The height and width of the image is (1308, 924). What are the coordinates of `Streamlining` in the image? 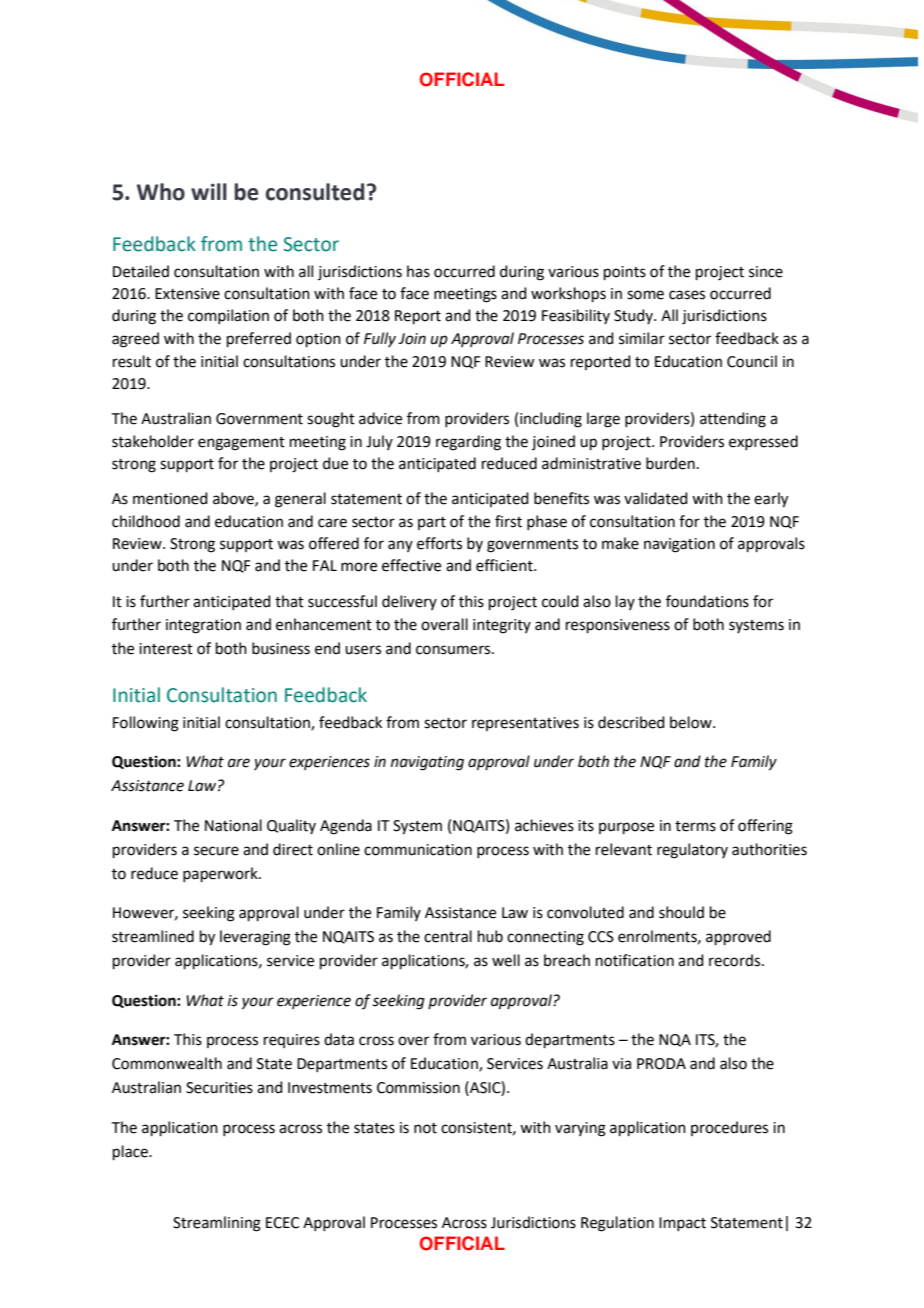 It's located at (217, 1224).
